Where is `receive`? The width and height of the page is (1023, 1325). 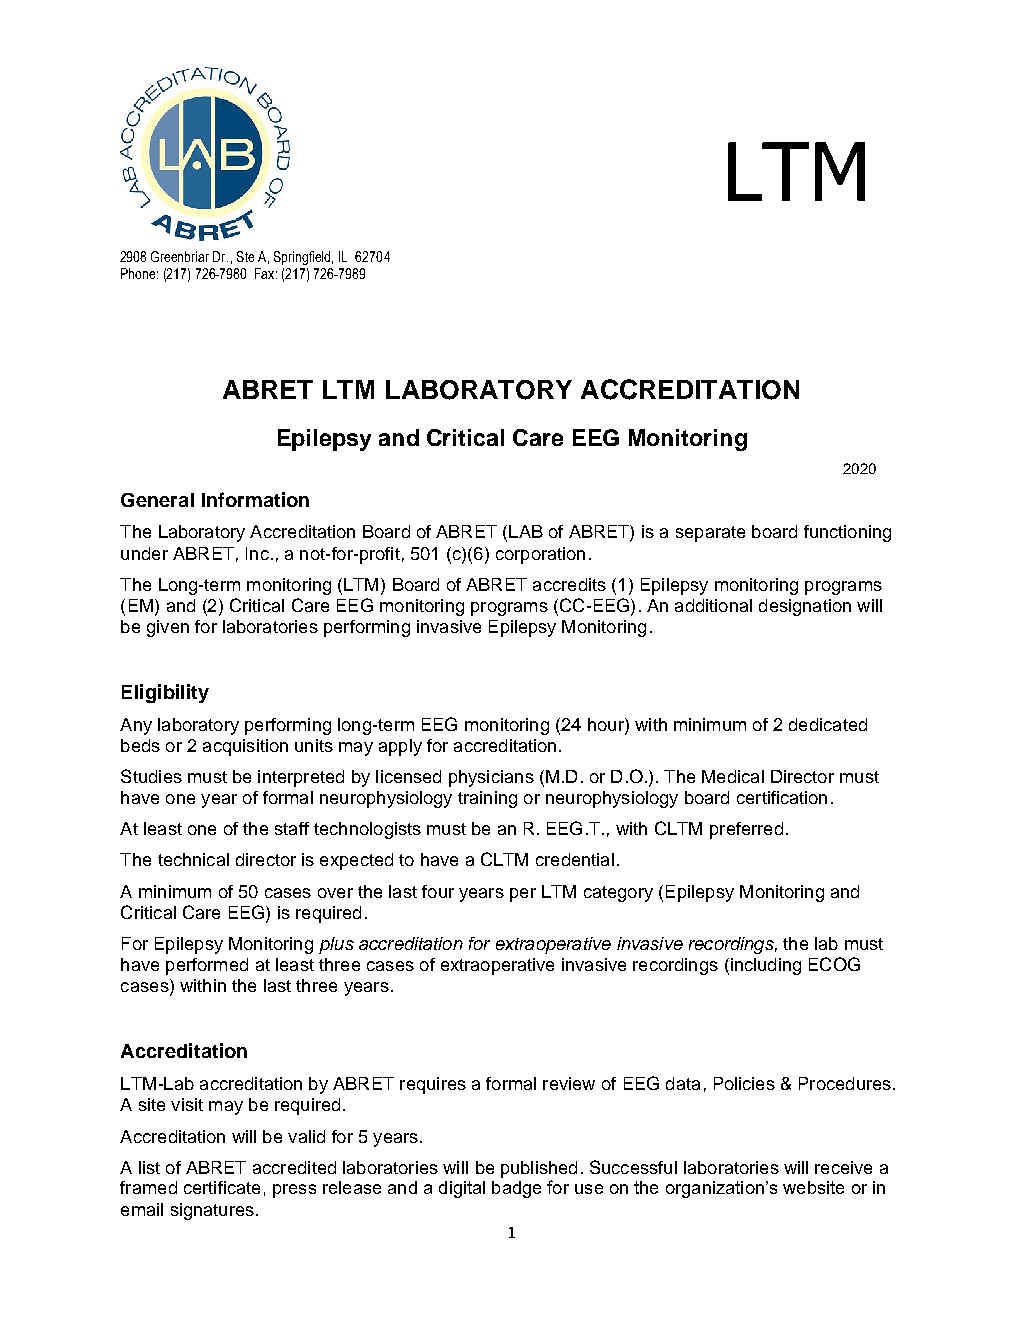
receive is located at coordinates (843, 1167).
